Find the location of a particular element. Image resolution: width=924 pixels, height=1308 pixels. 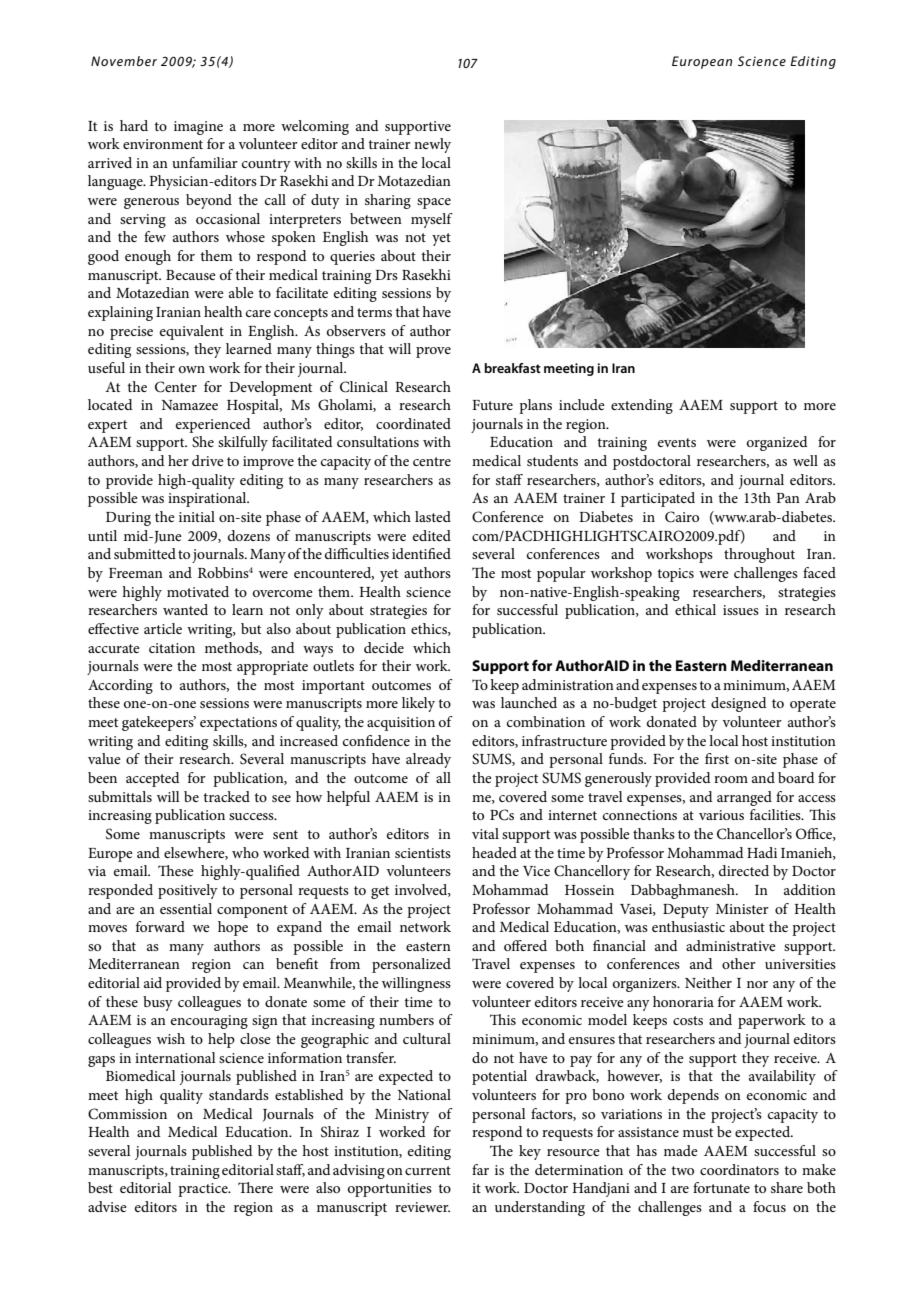

far is located at coordinates (480, 1169).
